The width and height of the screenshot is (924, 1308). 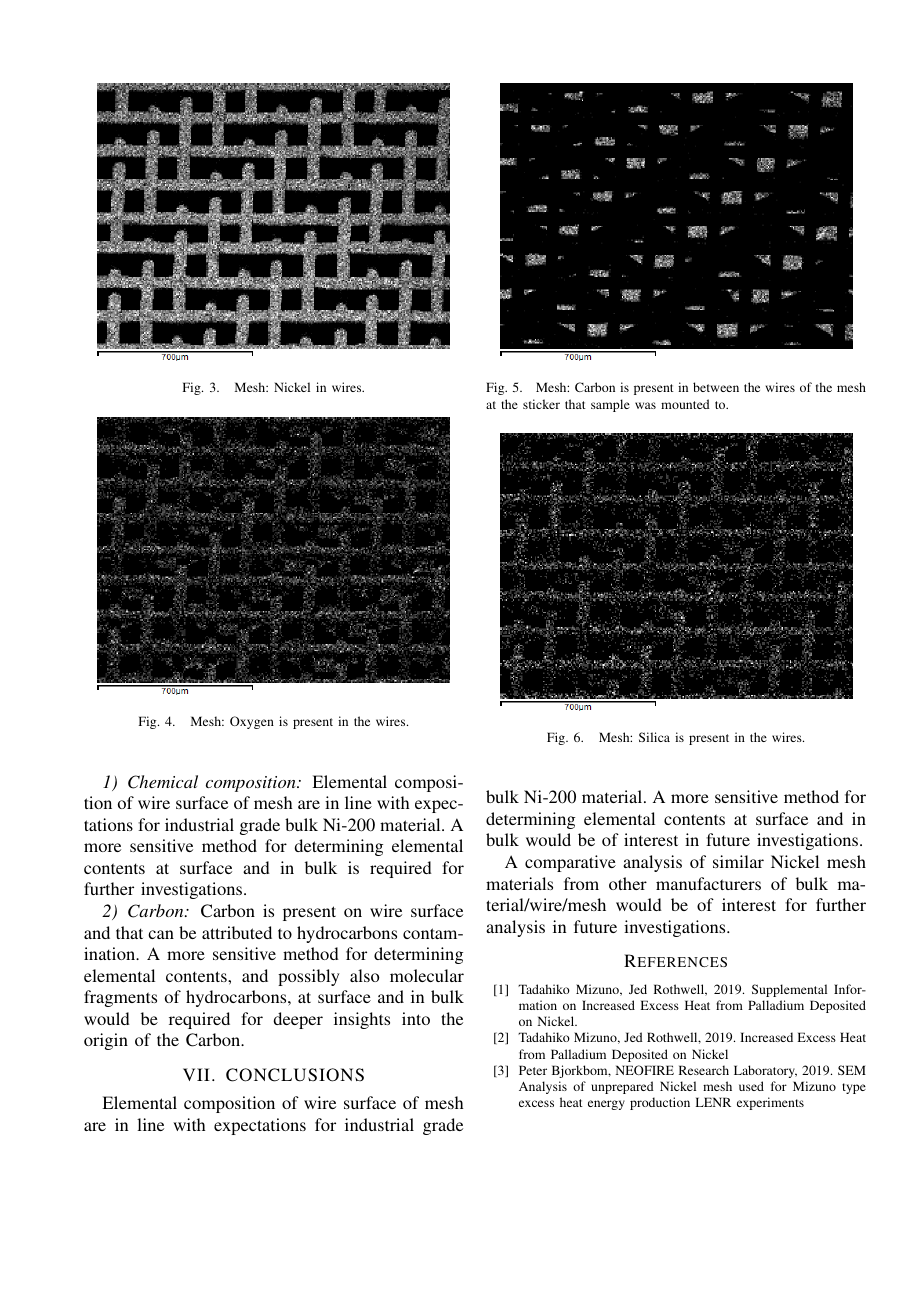 What do you see at coordinates (541, 404) in the screenshot?
I see `sticker` at bounding box center [541, 404].
